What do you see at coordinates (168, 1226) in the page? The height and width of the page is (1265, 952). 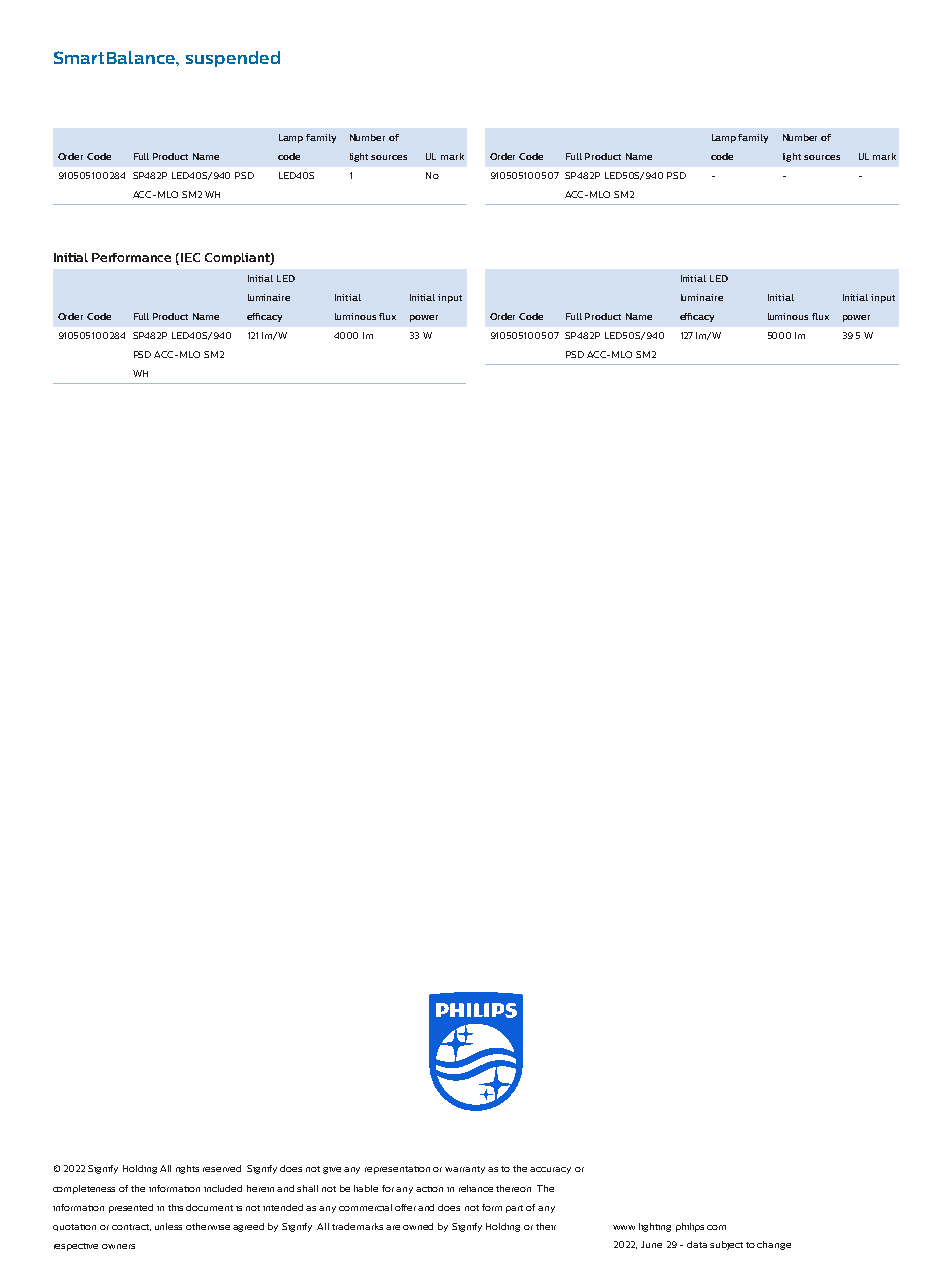 I see `unless` at bounding box center [168, 1226].
